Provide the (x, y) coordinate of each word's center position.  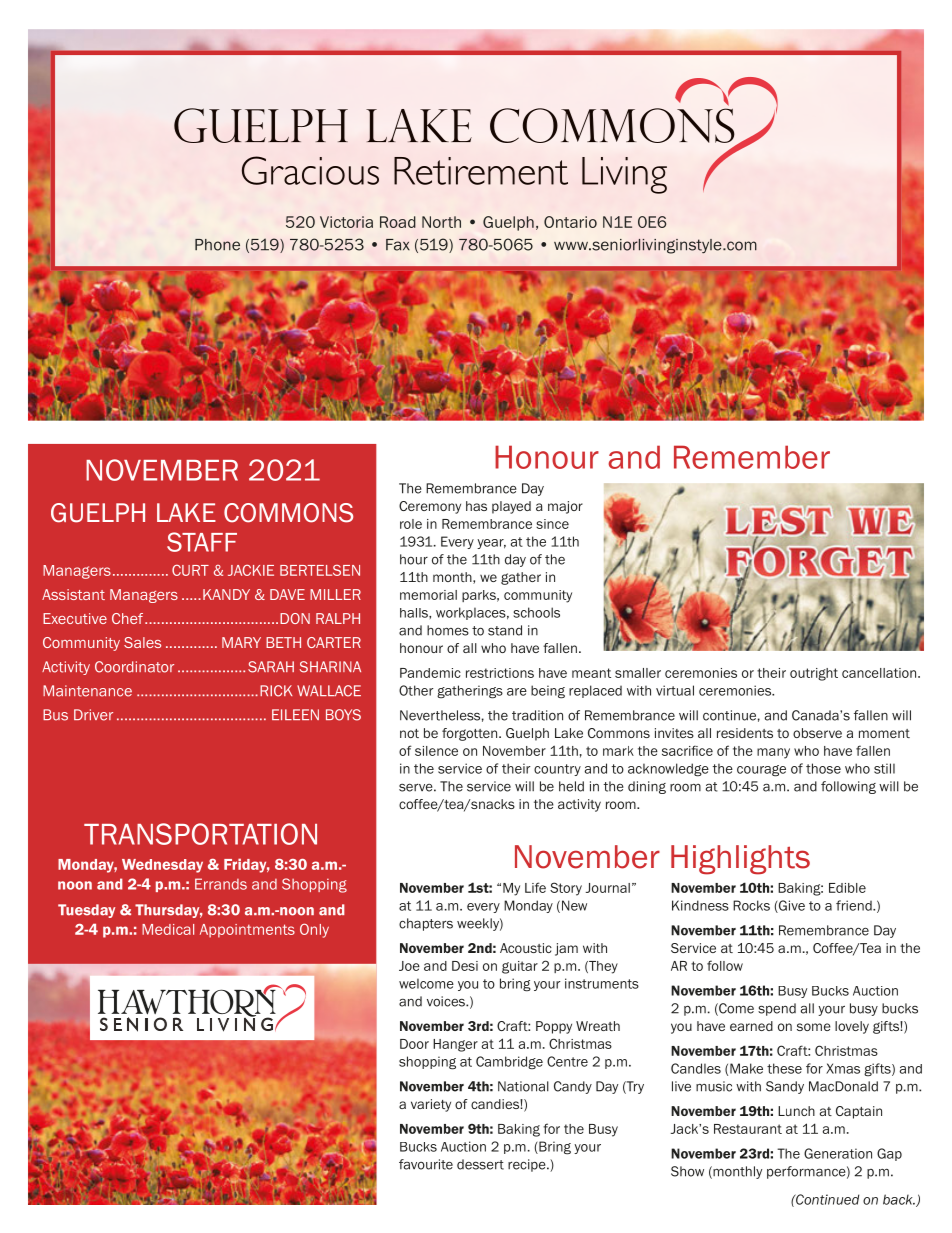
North (441, 222)
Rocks (751, 905)
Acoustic (526, 948)
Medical (168, 929)
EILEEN (295, 714)
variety (431, 1105)
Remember (752, 457)
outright (814, 674)
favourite (426, 1164)
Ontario (570, 222)
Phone (217, 245)
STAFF (202, 542)
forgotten (469, 734)
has (476, 506)
